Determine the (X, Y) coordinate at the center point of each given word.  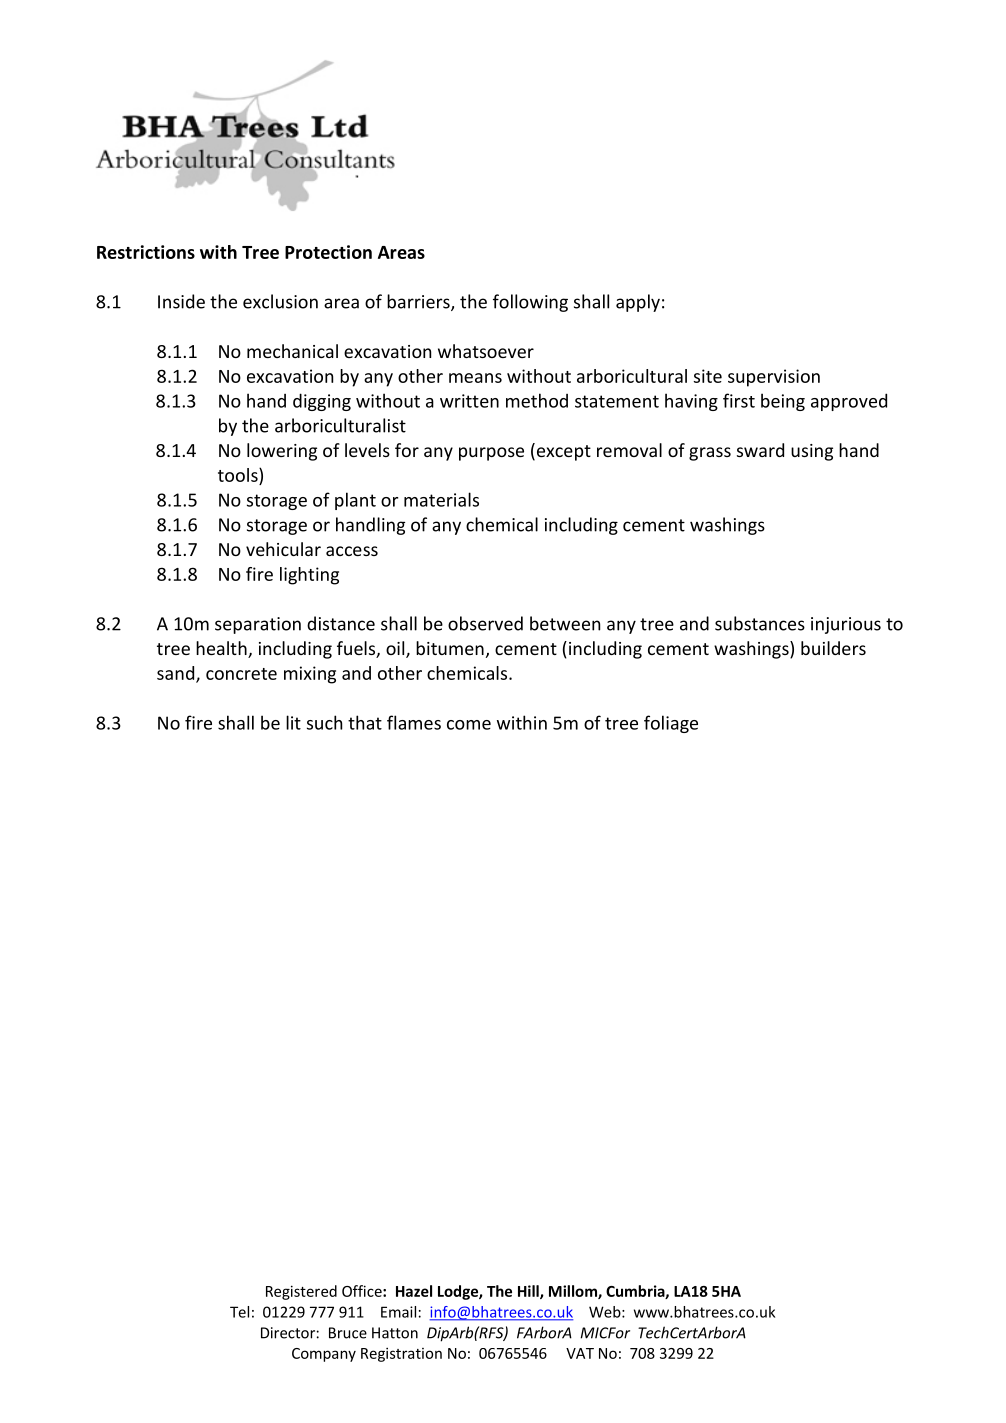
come (469, 725)
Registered (301, 1292)
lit (293, 722)
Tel (239, 1312)
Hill (529, 1292)
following (530, 303)
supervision (774, 378)
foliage (671, 724)
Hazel (414, 1291)
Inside (181, 301)
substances (760, 623)
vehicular (283, 549)
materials (441, 499)
